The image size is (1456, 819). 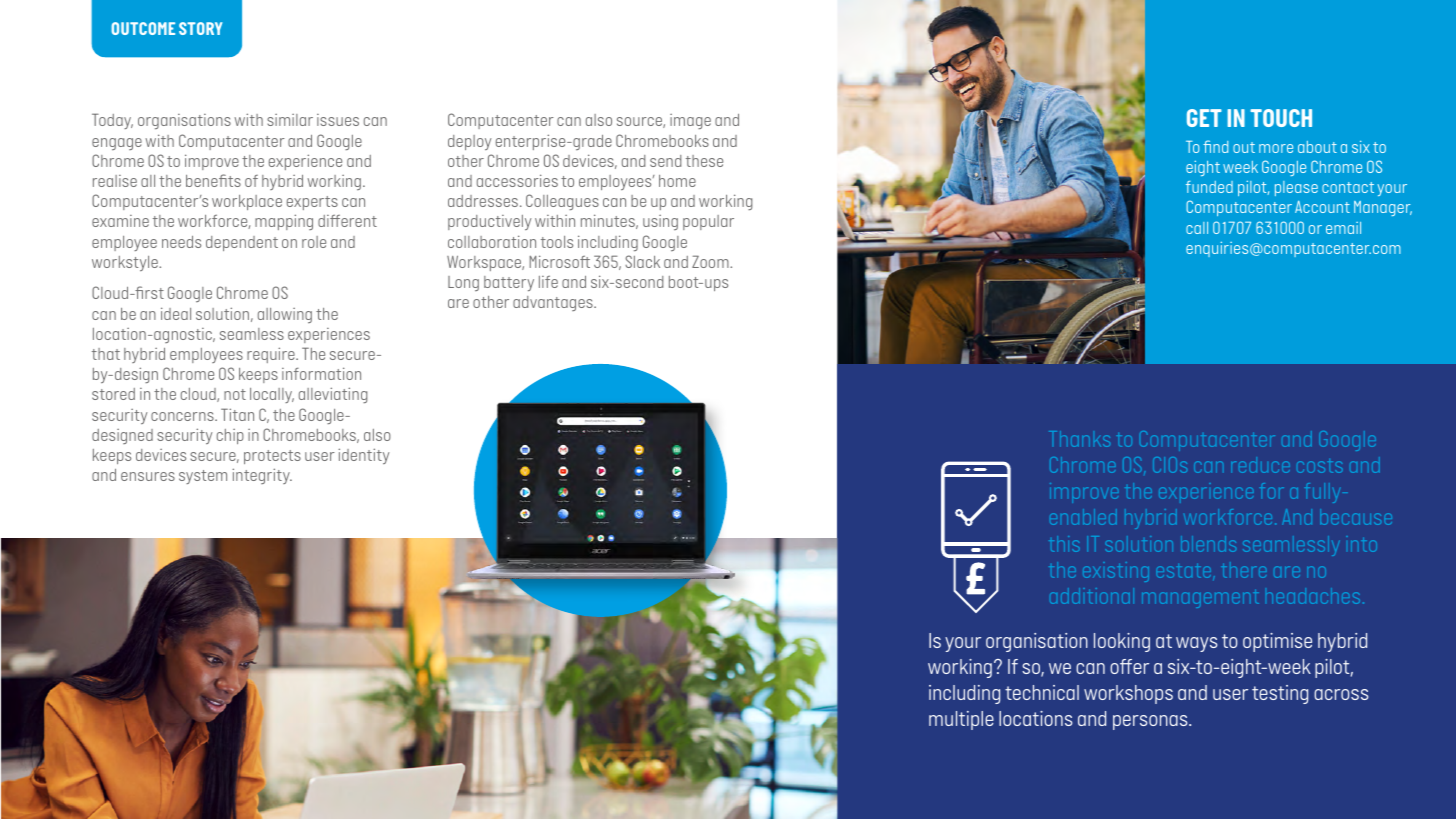 What do you see at coordinates (200, 28) in the page?
I see `STORY` at bounding box center [200, 28].
